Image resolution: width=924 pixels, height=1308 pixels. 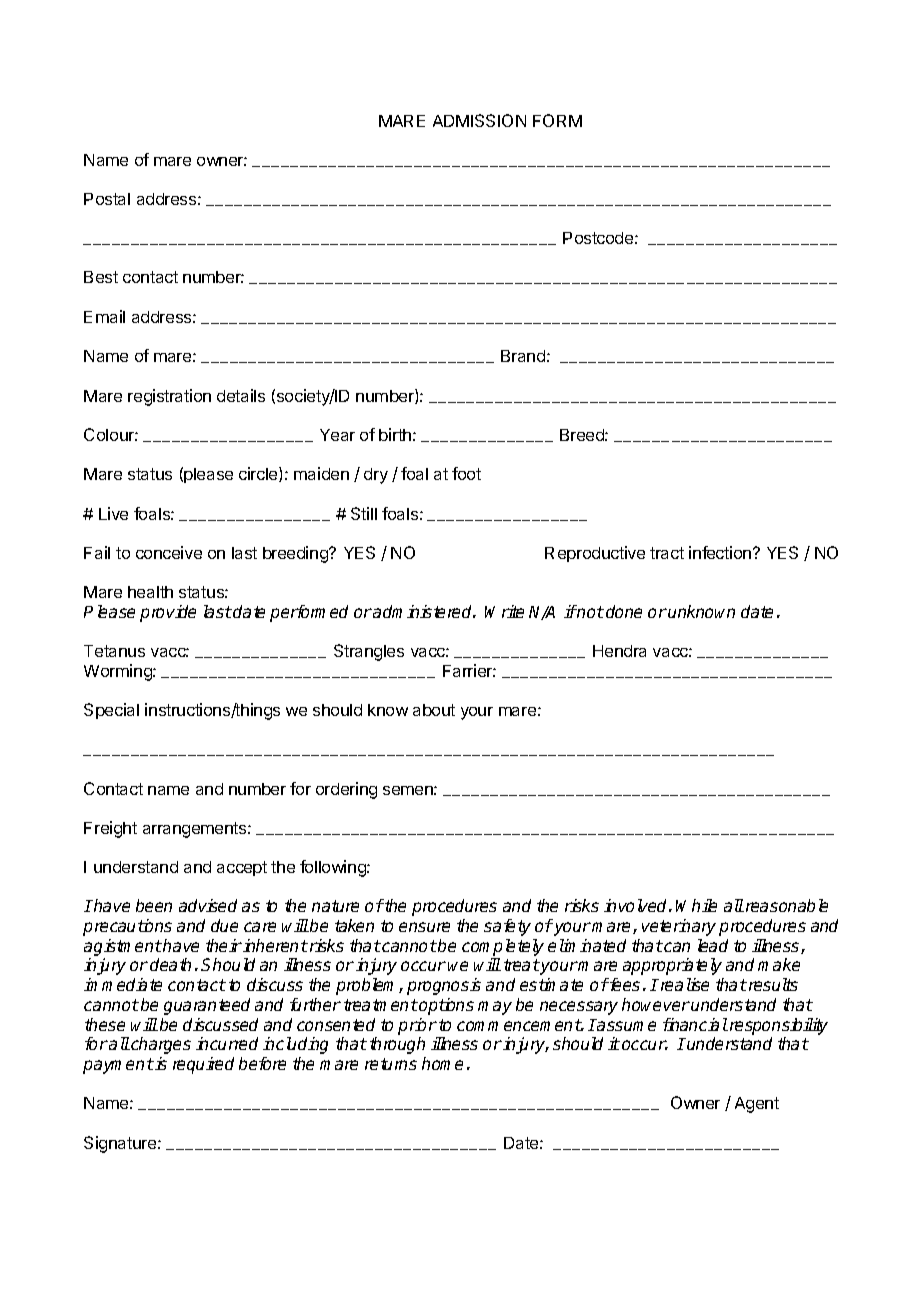 What do you see at coordinates (395, 434) in the page?
I see `birth` at bounding box center [395, 434].
